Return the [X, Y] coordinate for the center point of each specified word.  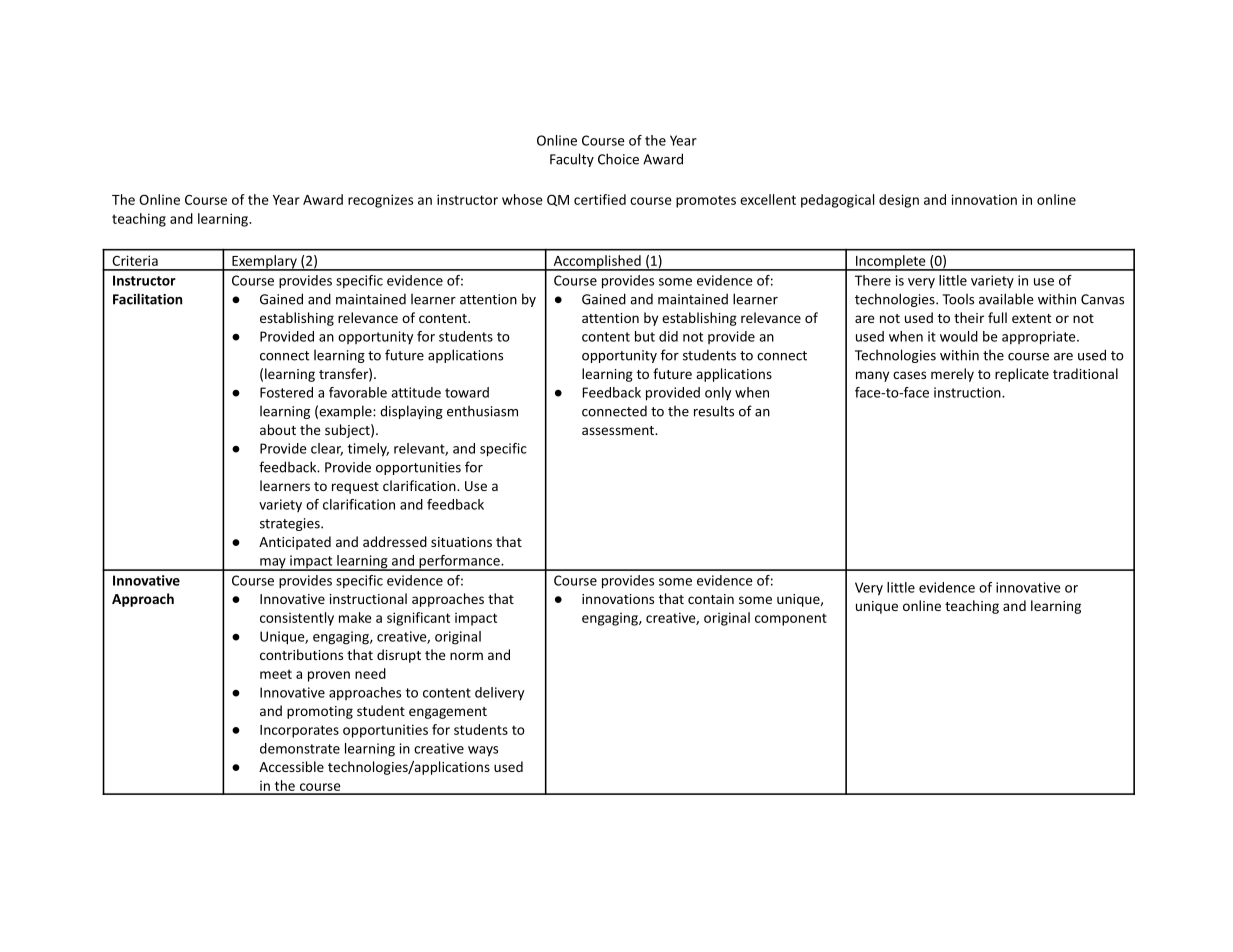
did [668, 336]
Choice [618, 159]
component [791, 619]
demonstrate [300, 748]
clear [327, 449]
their [969, 317]
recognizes [380, 201]
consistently [297, 619]
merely [952, 375]
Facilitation [147, 299]
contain [711, 599]
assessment [619, 430]
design [899, 201]
